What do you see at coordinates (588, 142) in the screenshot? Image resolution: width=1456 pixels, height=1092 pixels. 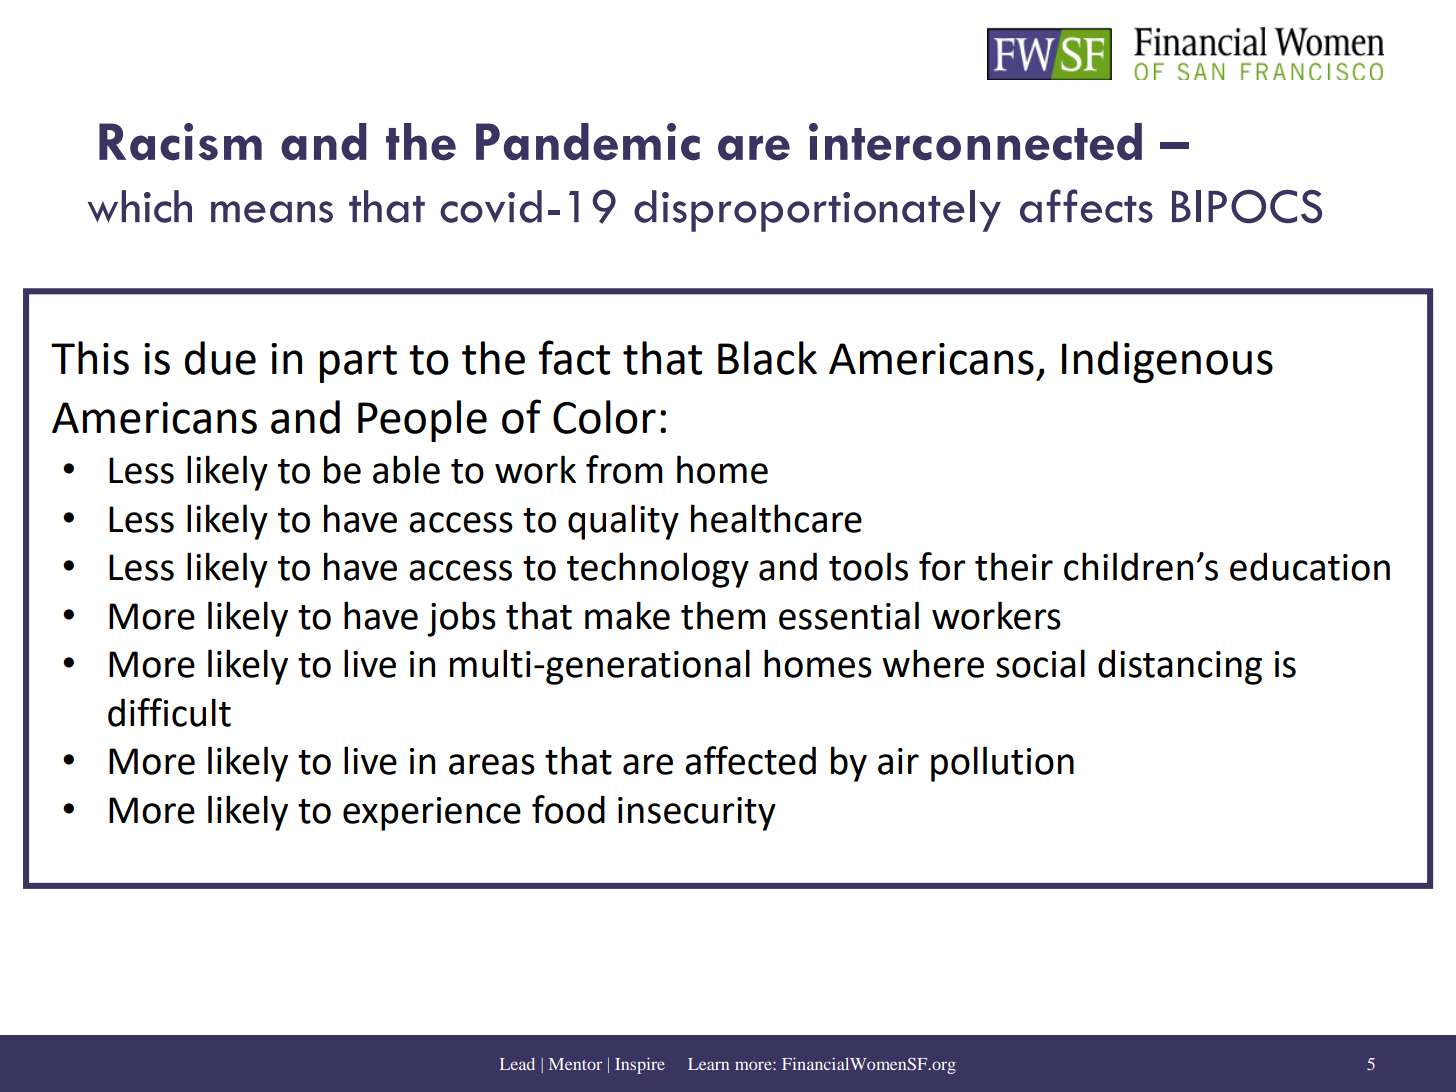 I see `Pandemic` at bounding box center [588, 142].
